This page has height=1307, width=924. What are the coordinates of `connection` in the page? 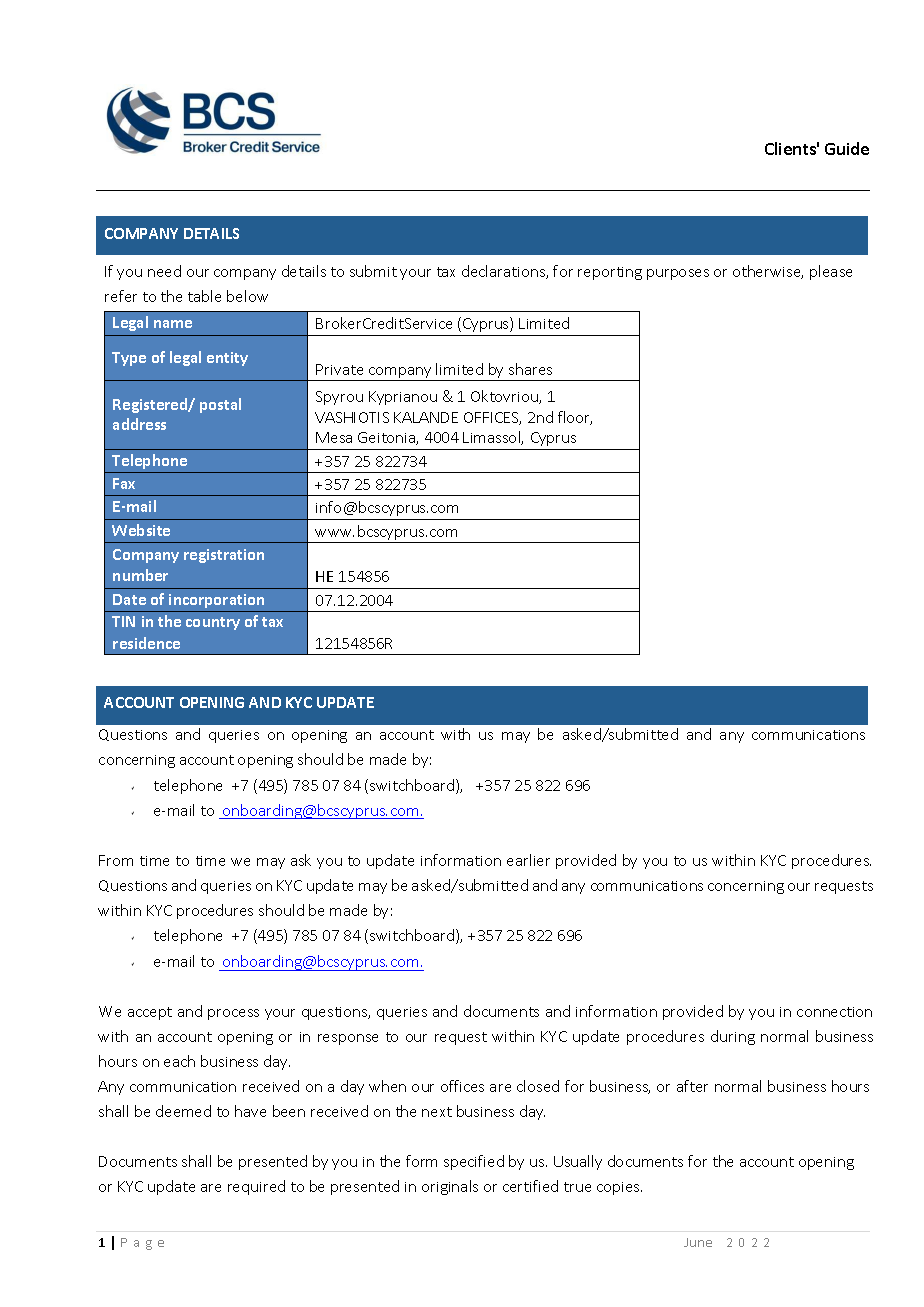 It's located at (834, 1012).
